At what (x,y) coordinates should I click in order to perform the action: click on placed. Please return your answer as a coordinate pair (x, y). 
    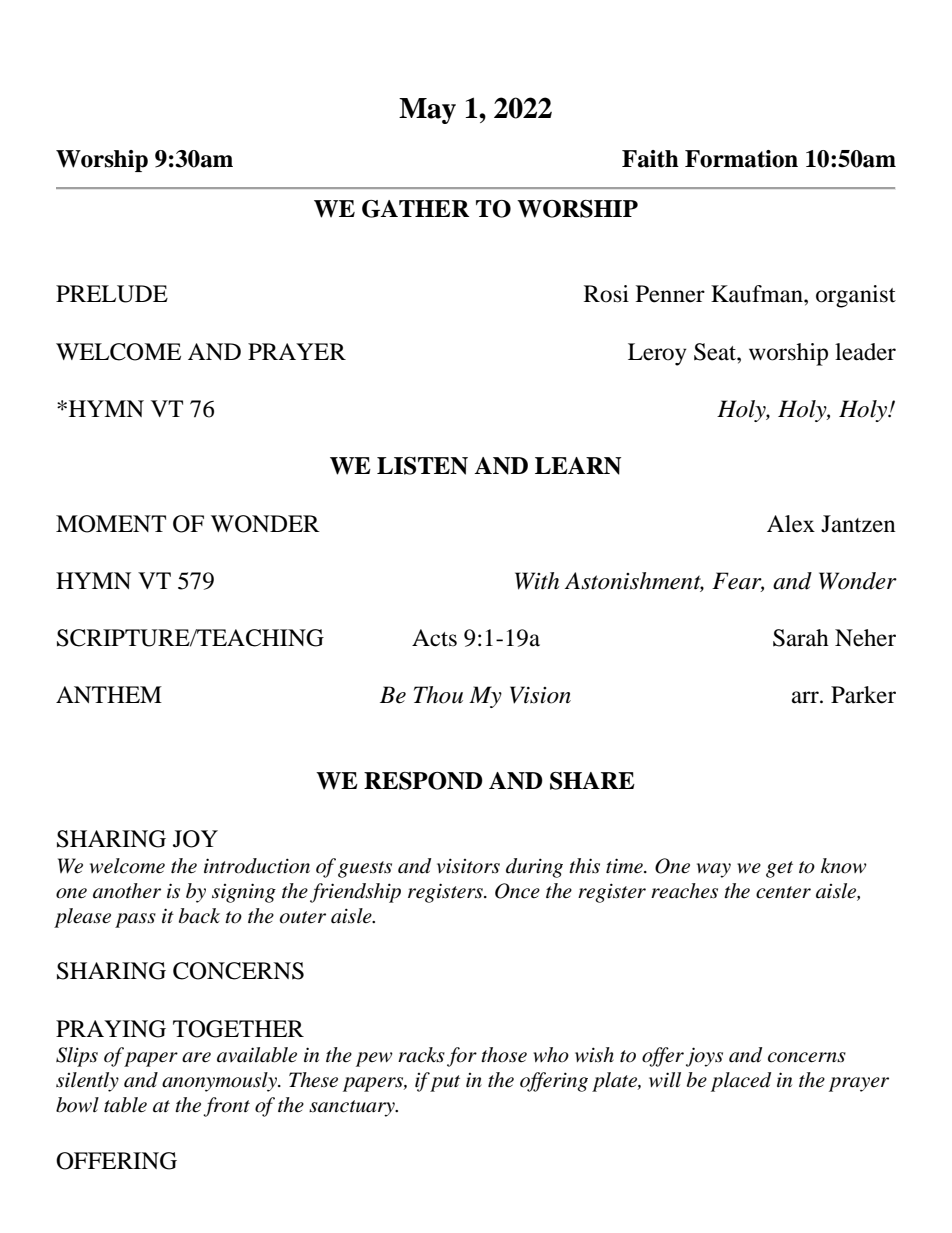
    Looking at the image, I should click on (741, 1082).
